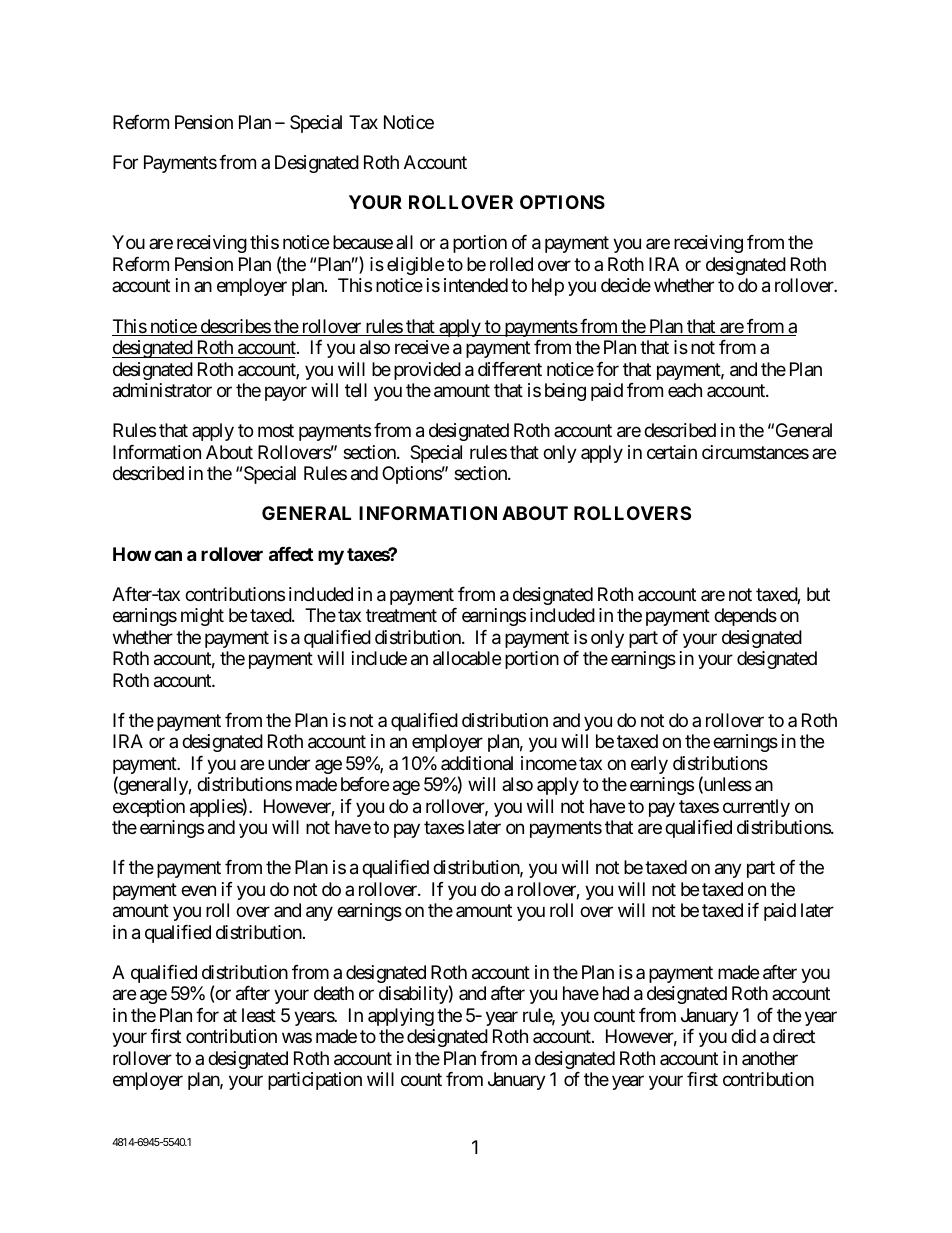  Describe the element at coordinates (756, 808) in the document. I see `currently` at that location.
